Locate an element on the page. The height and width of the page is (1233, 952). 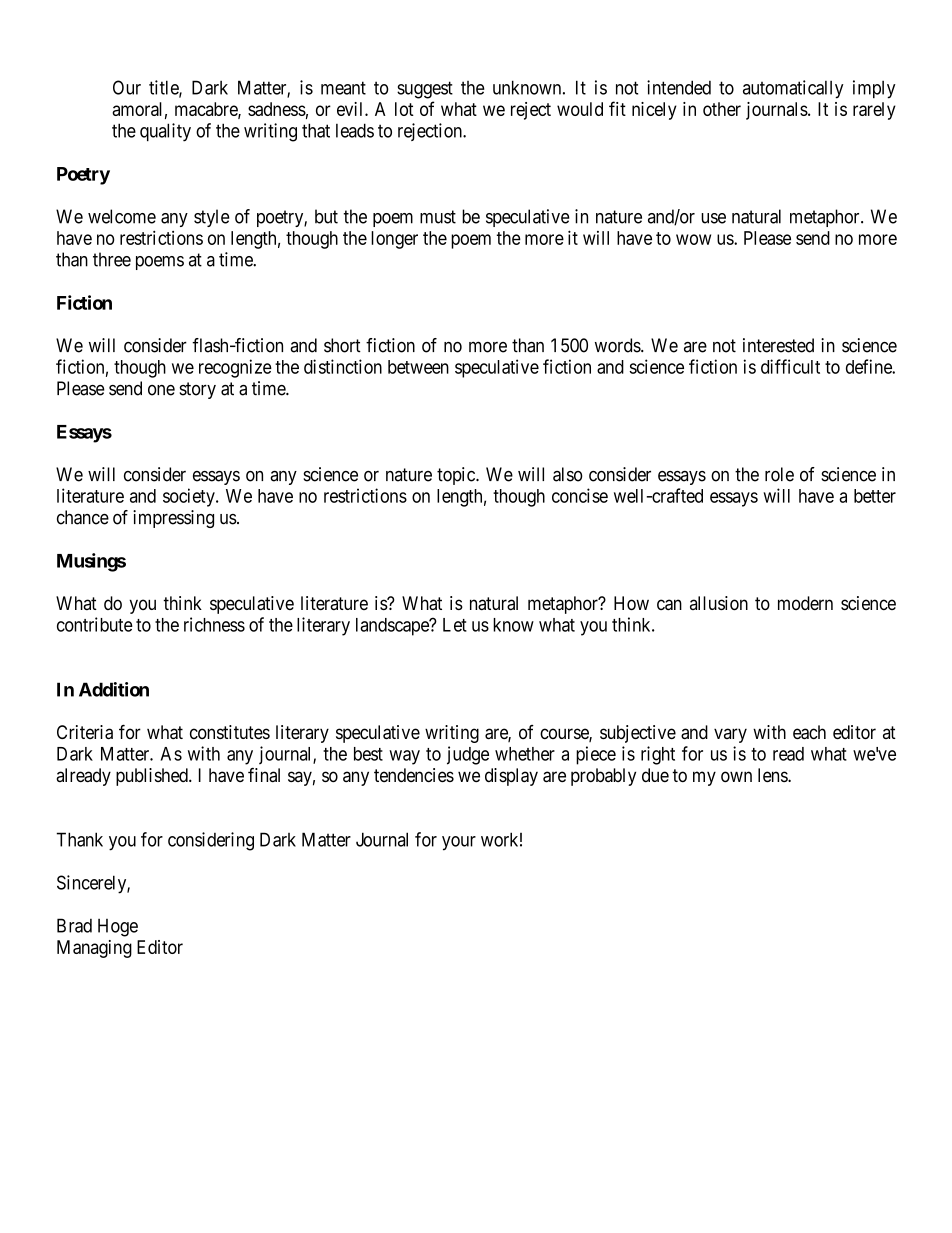
automatically is located at coordinates (793, 89).
